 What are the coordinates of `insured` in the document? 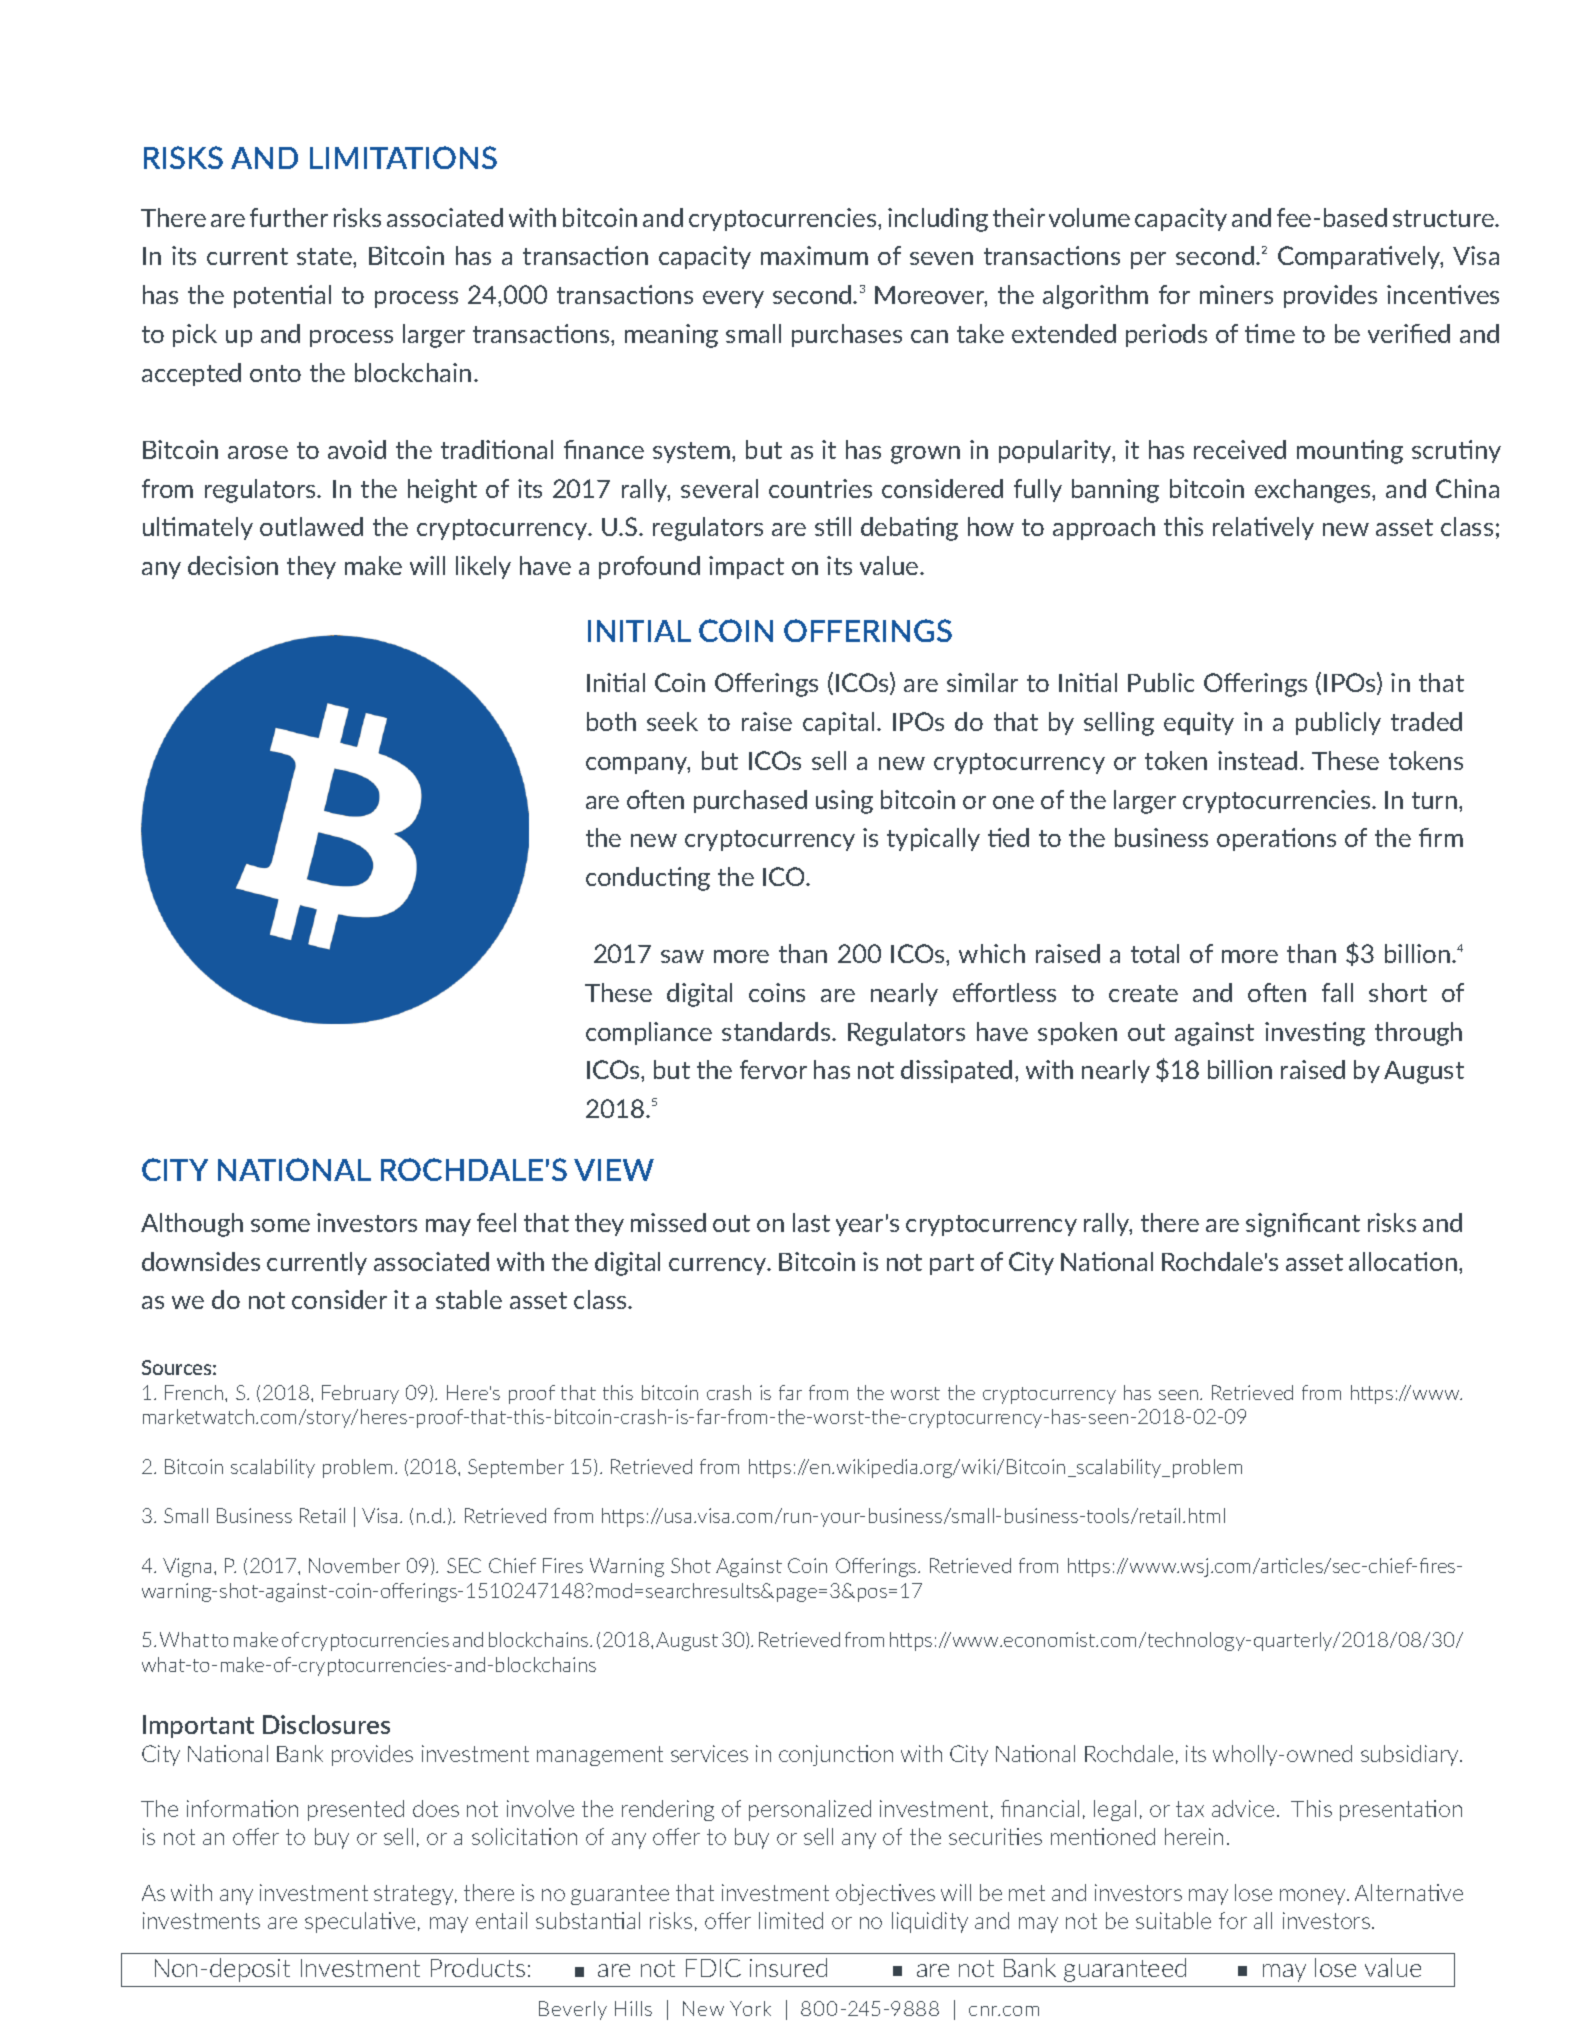 It's located at (788, 1967).
